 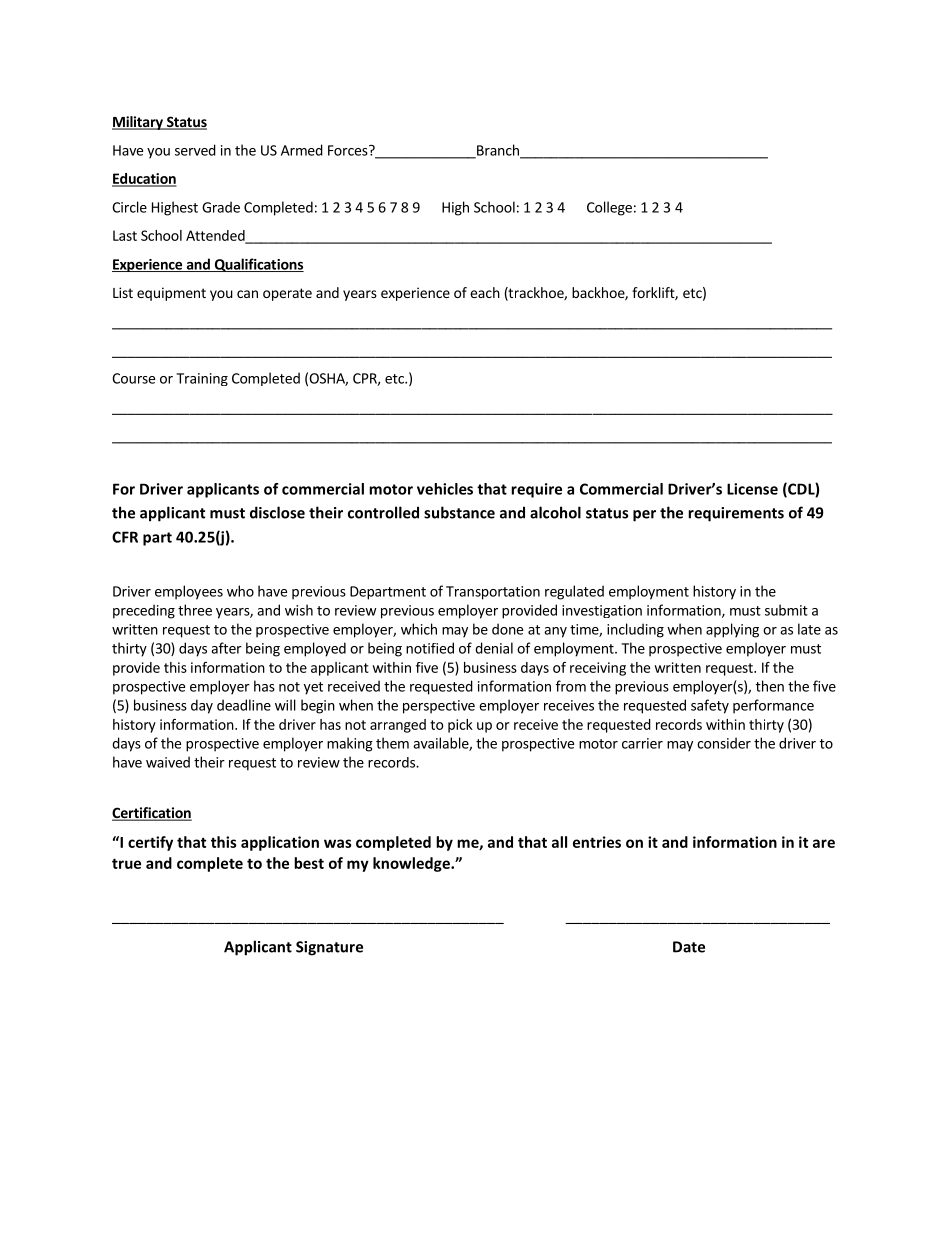 I want to click on deadline, so click(x=244, y=705).
